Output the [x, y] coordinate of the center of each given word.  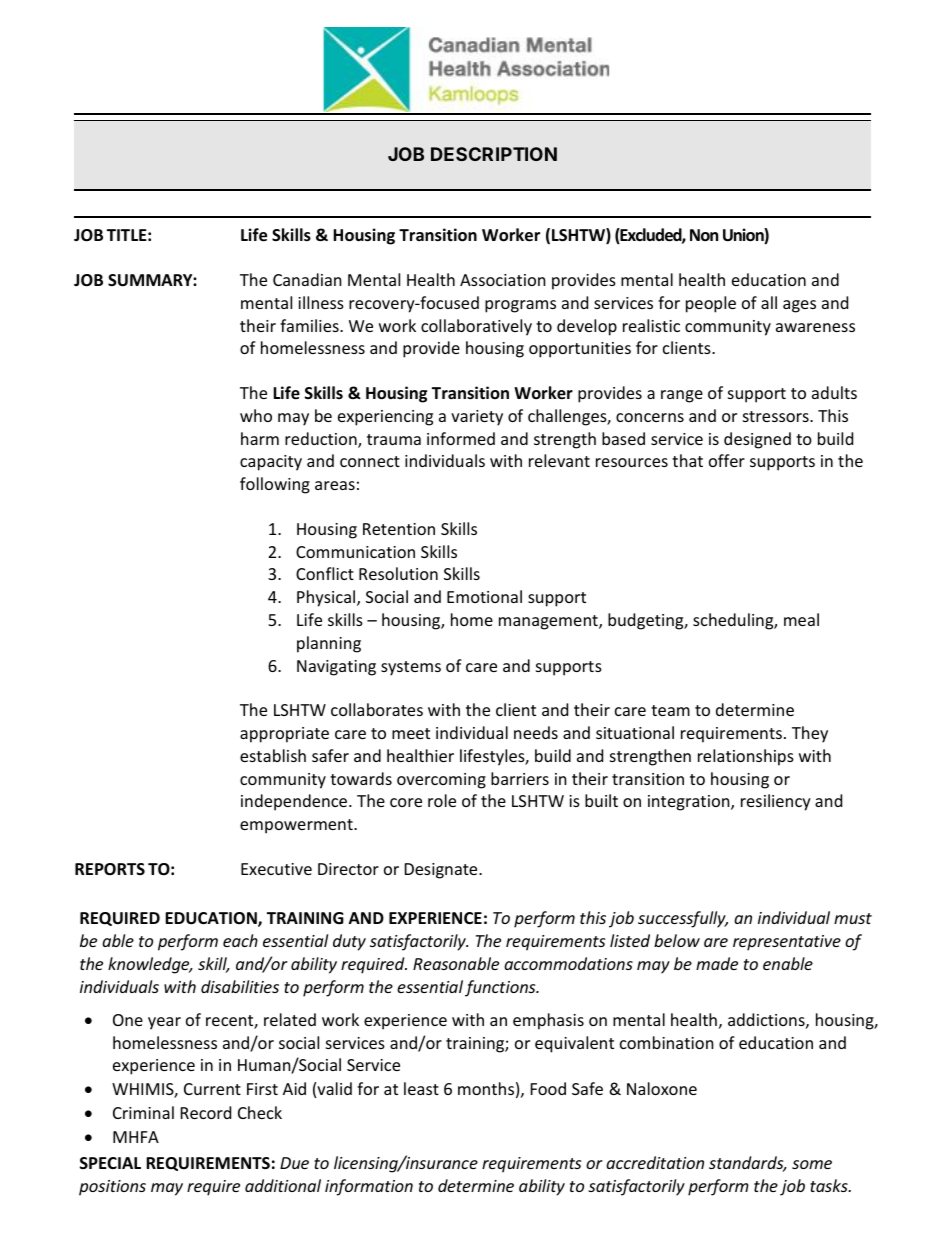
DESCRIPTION [494, 154]
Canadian [307, 279]
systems [411, 668]
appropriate [284, 735]
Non [704, 235]
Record [206, 1112]
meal [801, 619]
